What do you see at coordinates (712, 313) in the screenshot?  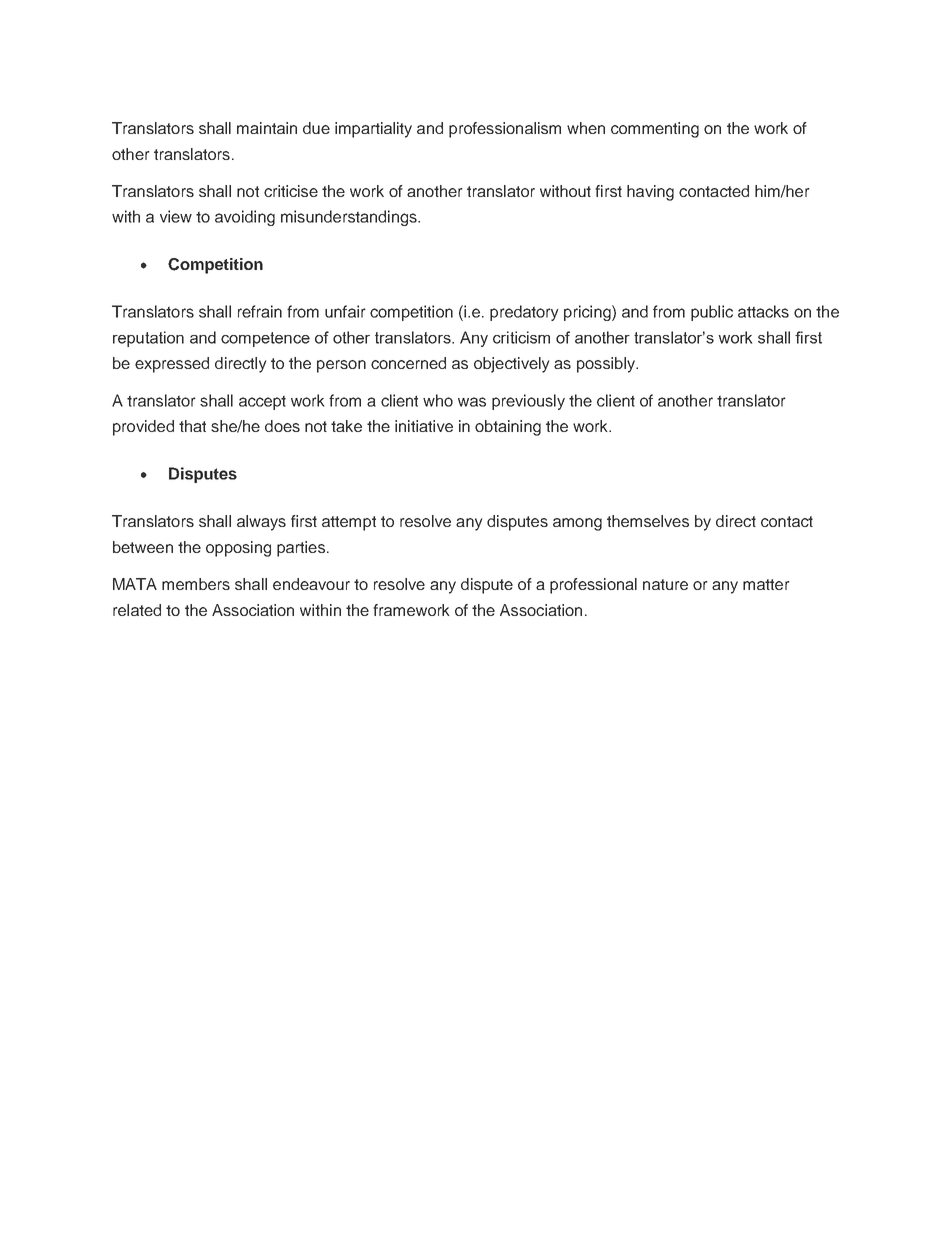 I see `public` at bounding box center [712, 313].
